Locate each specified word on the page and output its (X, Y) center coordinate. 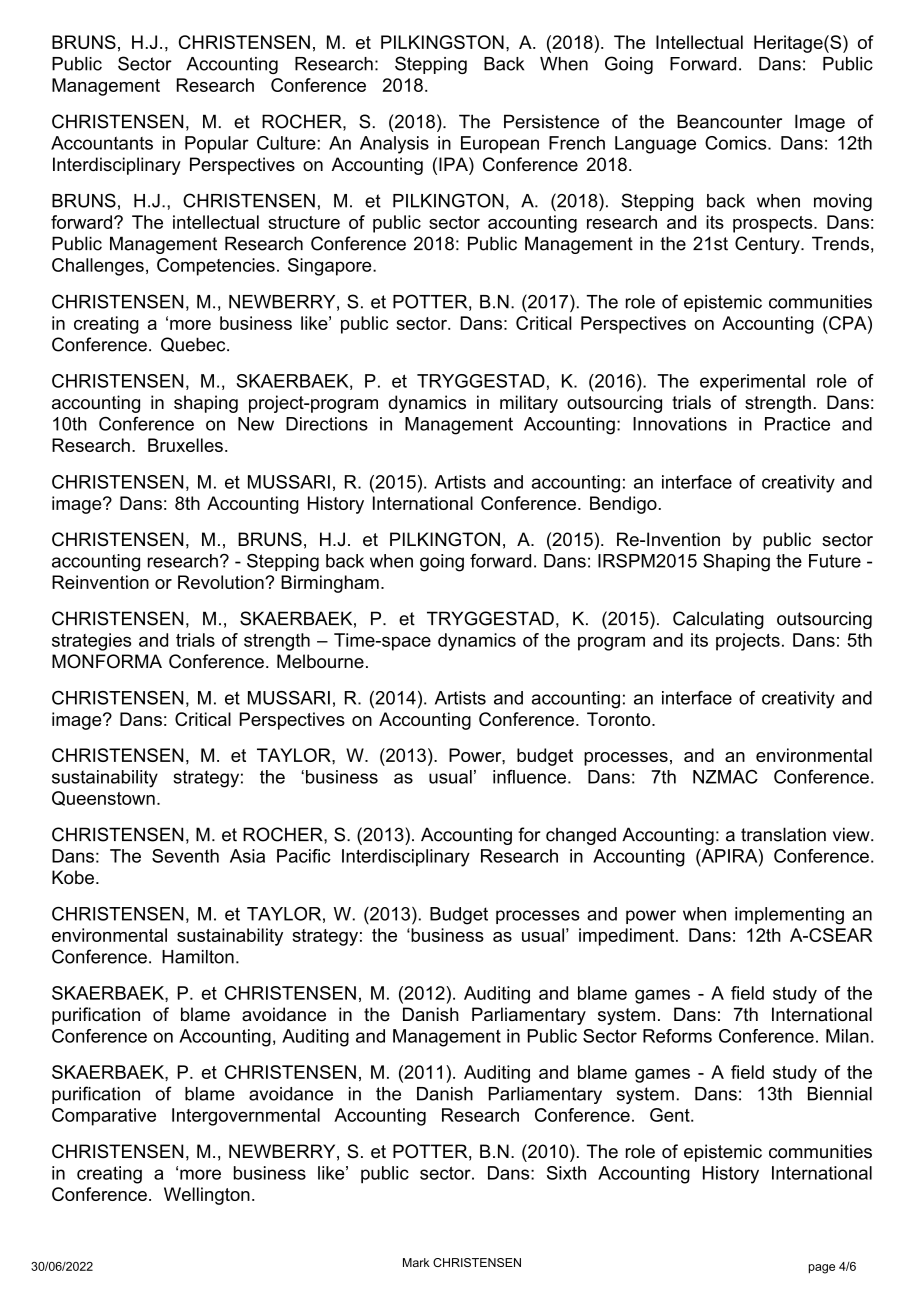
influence (529, 777)
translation (783, 834)
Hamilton (198, 957)
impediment (628, 937)
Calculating (718, 620)
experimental (752, 383)
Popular (217, 145)
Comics (737, 143)
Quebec (194, 344)
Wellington (207, 1196)
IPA (454, 164)
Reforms (677, 1036)
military (529, 404)
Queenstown (103, 798)
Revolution (222, 582)
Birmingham (330, 584)
